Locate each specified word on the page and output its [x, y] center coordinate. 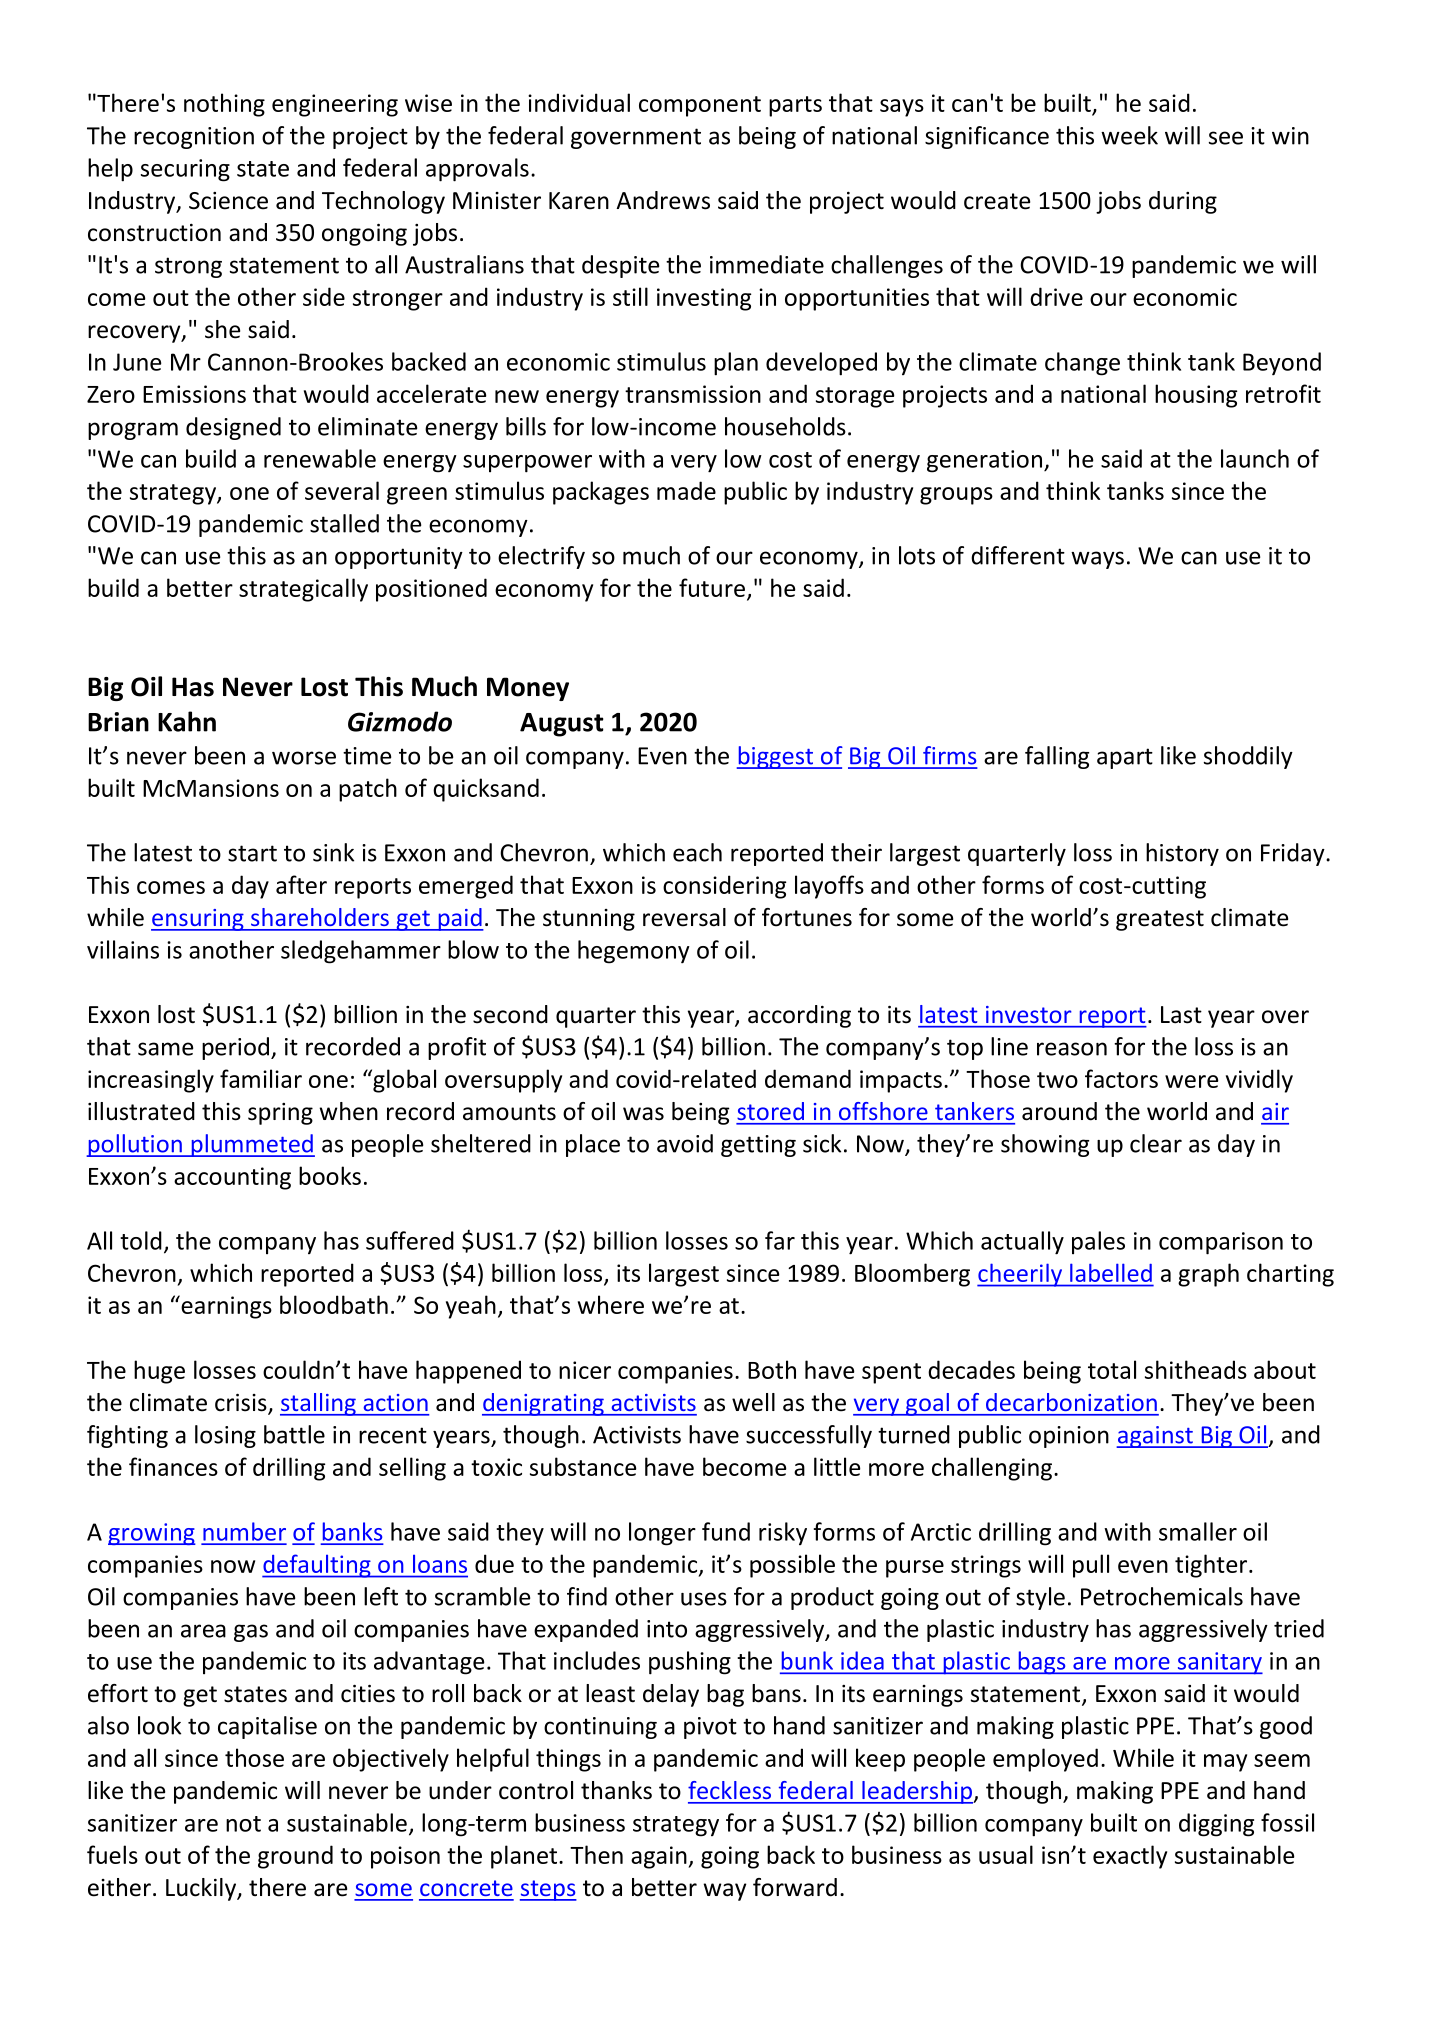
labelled [1111, 1273]
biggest [776, 757]
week [1129, 135]
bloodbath [334, 1304]
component [700, 106]
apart [1125, 758]
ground [295, 1857]
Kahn [187, 721]
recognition [194, 138]
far [780, 1240]
